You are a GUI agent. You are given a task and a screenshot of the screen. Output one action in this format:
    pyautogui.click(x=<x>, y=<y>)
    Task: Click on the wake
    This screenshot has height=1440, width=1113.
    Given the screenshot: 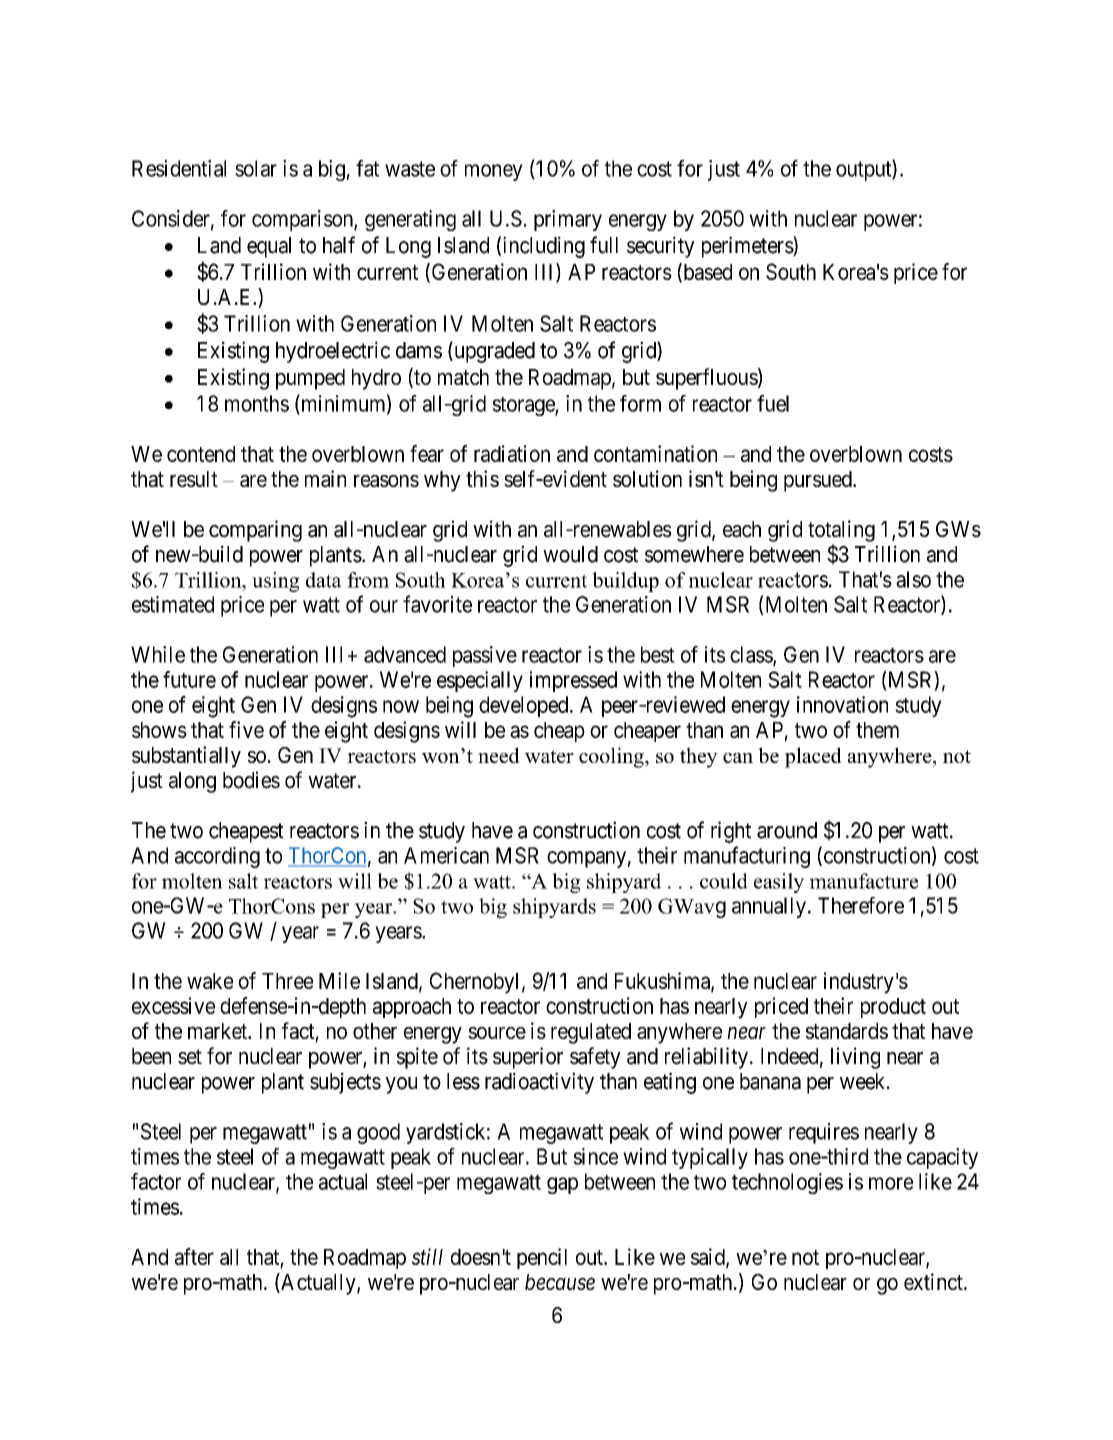 What is the action you would take?
    pyautogui.click(x=210, y=981)
